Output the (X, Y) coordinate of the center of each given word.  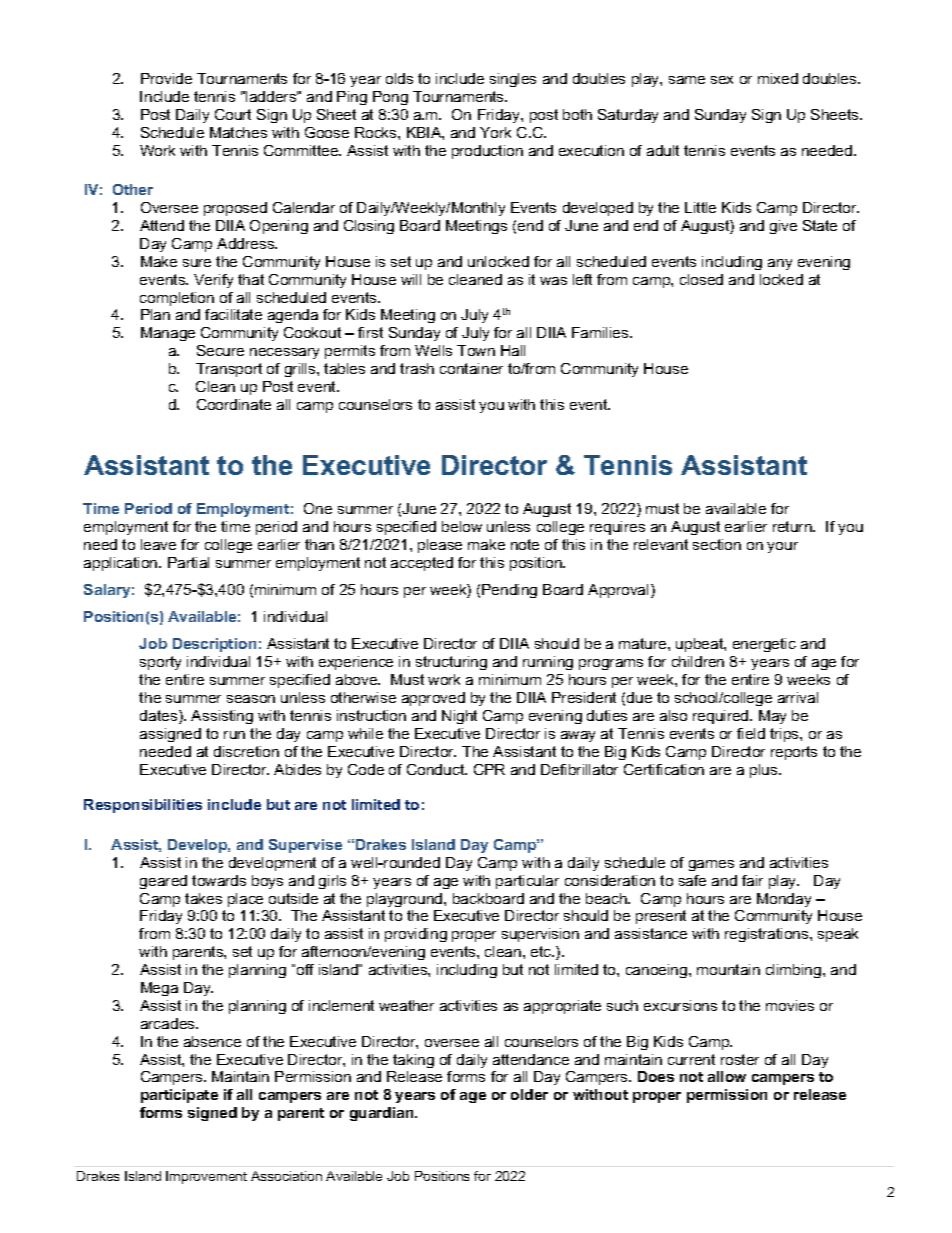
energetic (764, 645)
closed (701, 279)
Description (214, 645)
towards (219, 880)
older (529, 1094)
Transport (229, 370)
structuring (451, 663)
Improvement (206, 1177)
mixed (778, 78)
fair (752, 880)
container (471, 368)
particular (527, 882)
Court (233, 114)
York (495, 132)
